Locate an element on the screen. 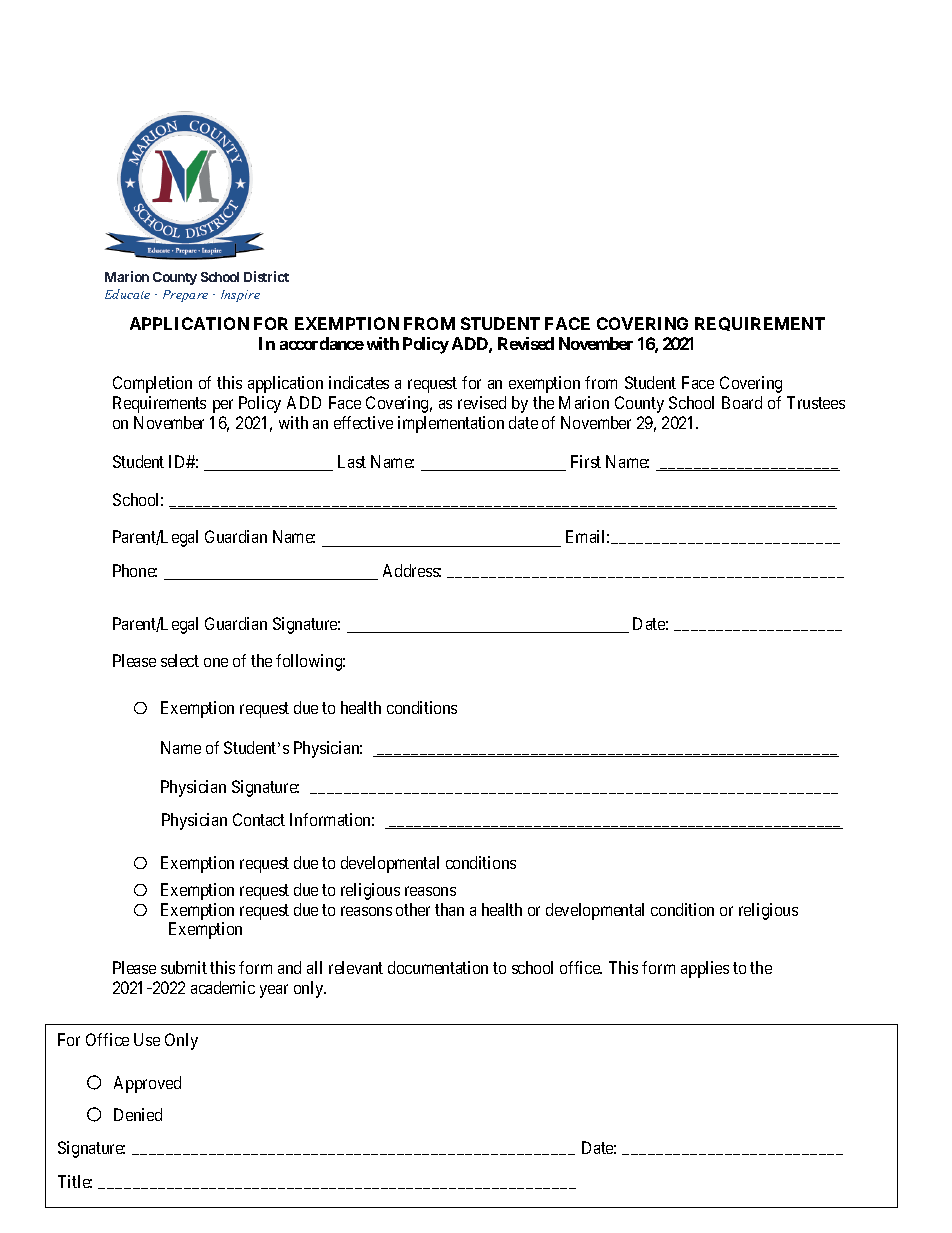  select is located at coordinates (180, 660).
